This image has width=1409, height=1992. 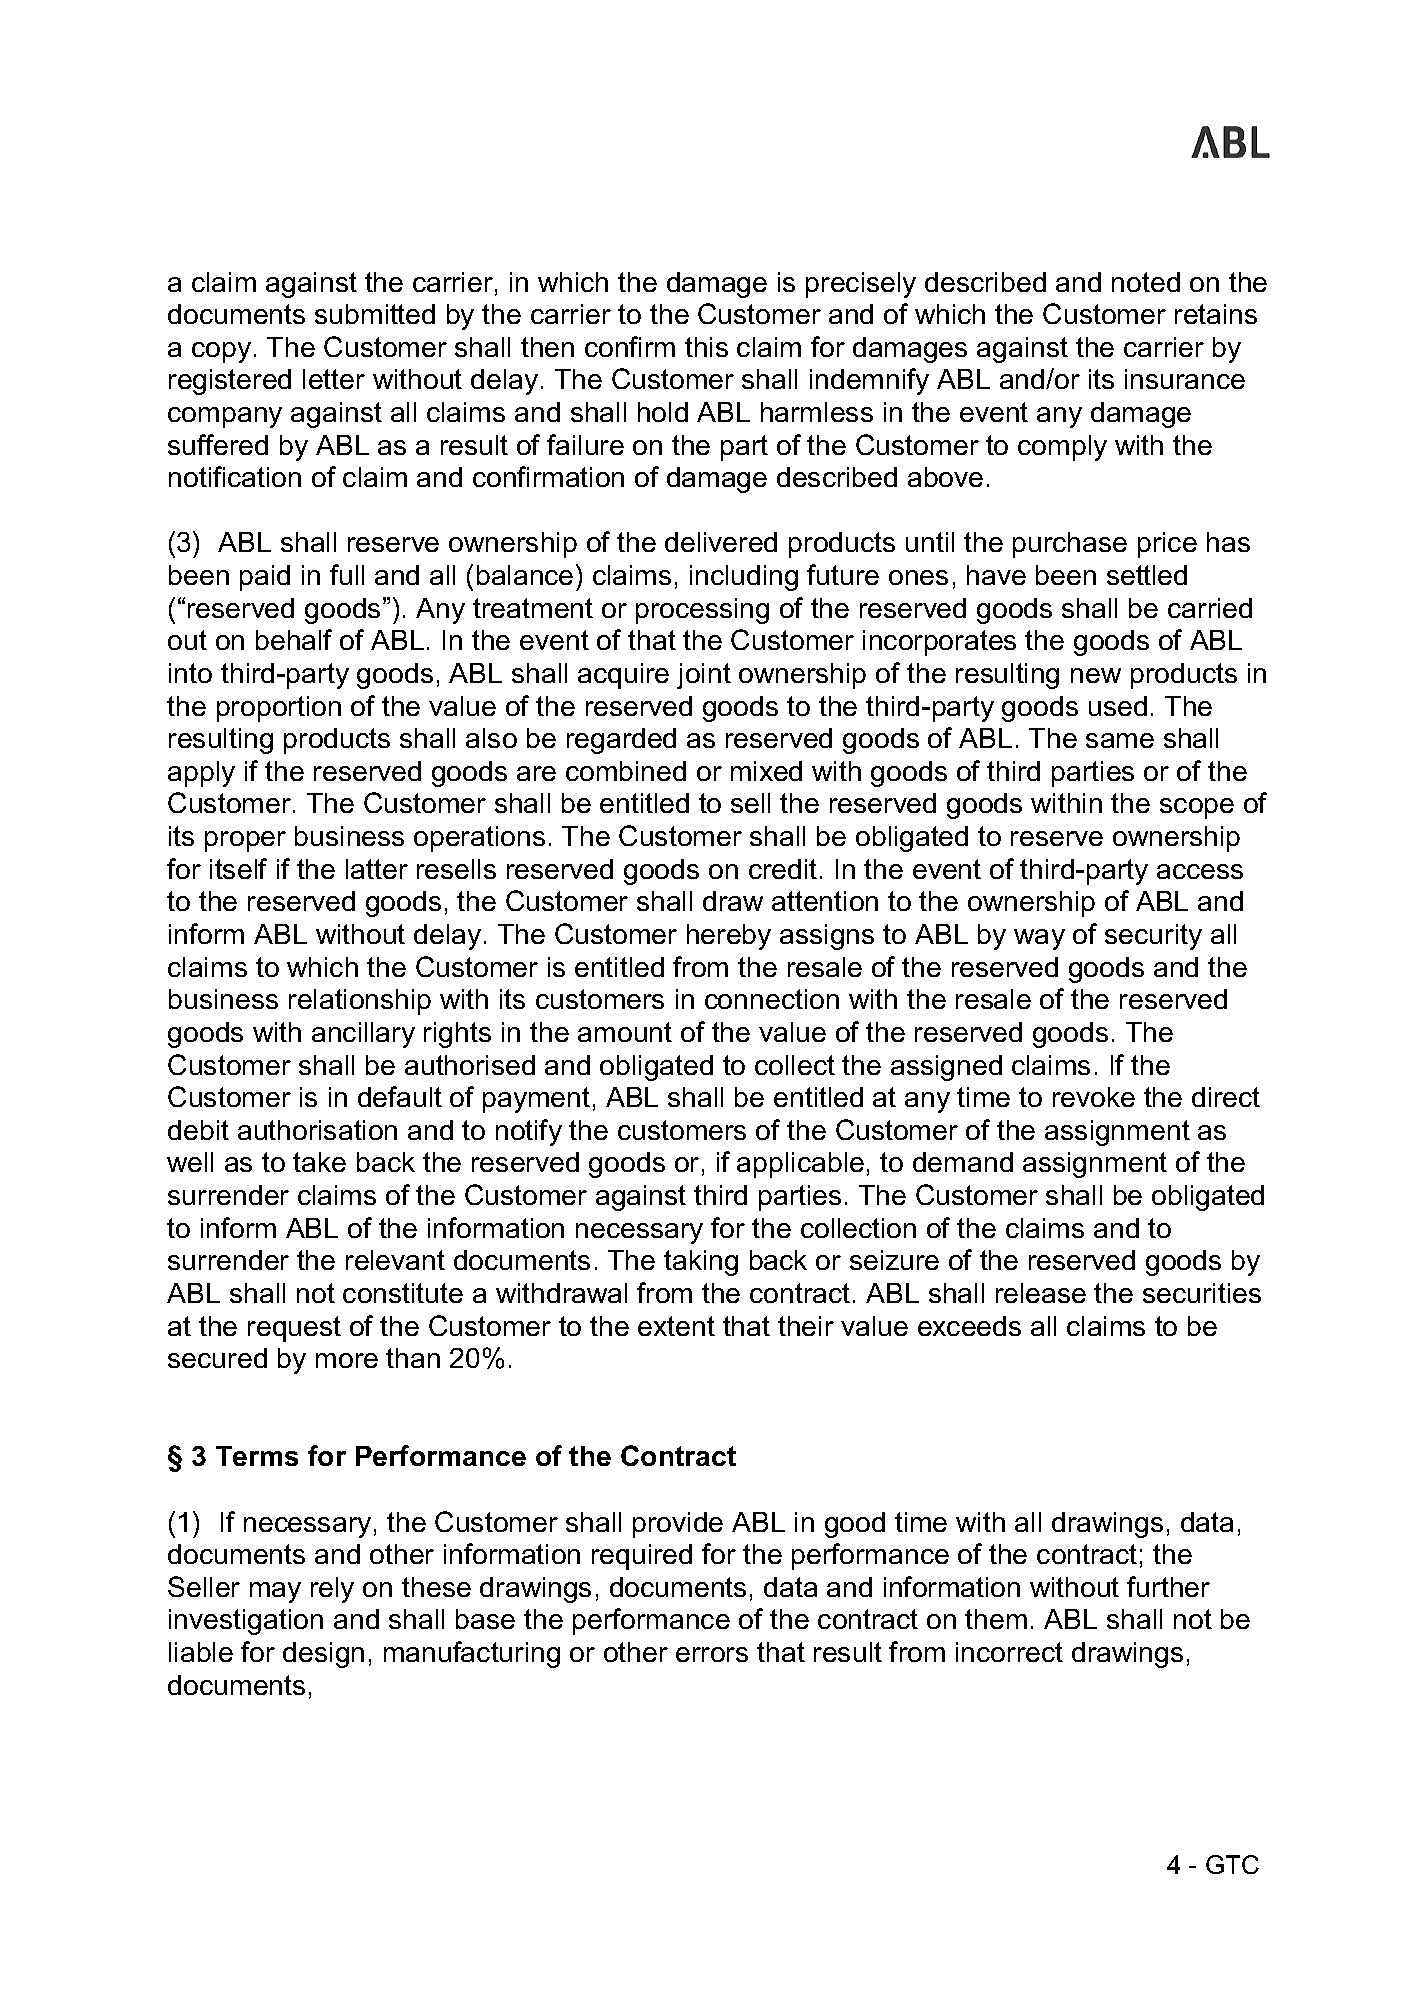 What do you see at coordinates (1120, 740) in the image?
I see `same` at bounding box center [1120, 740].
